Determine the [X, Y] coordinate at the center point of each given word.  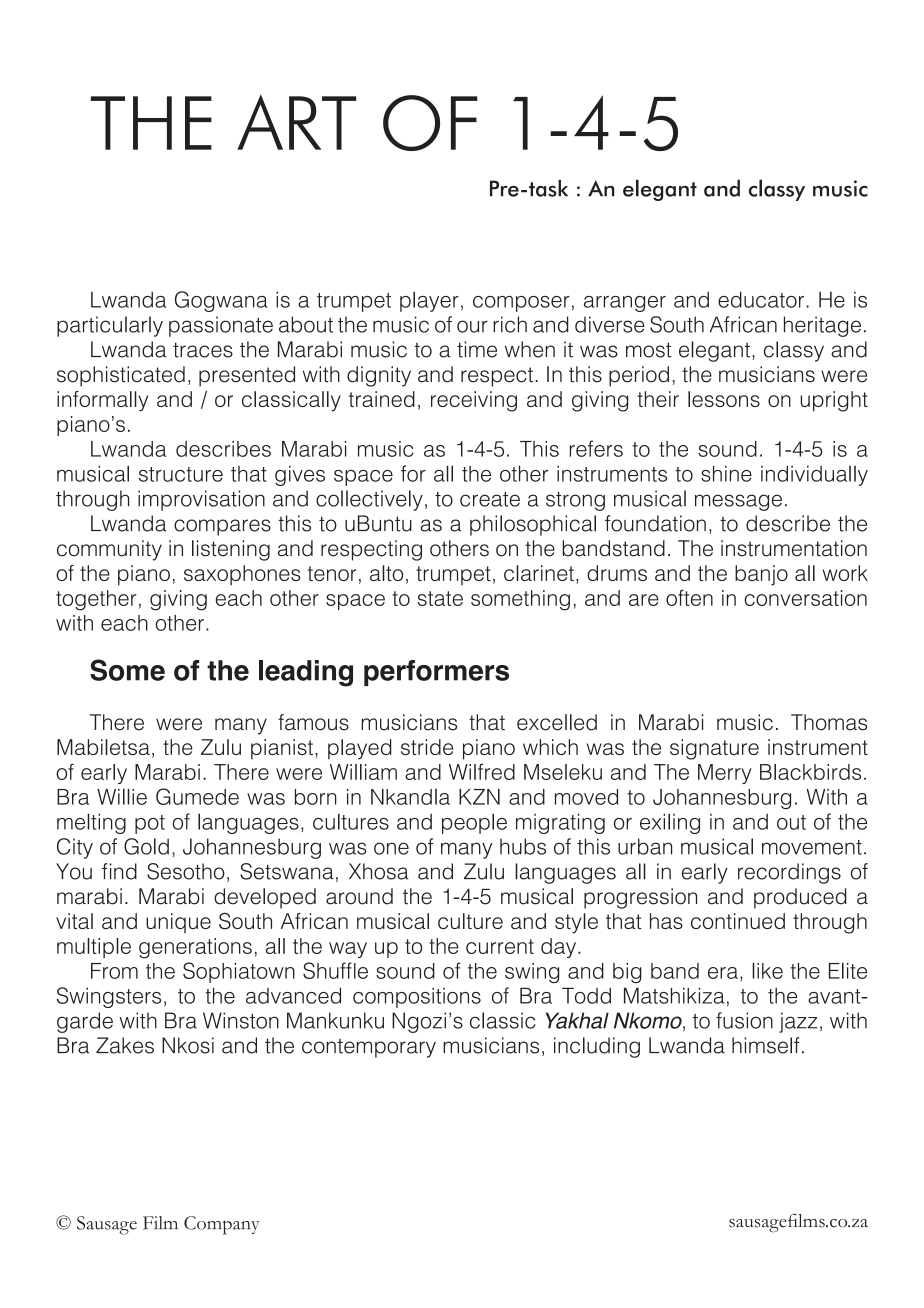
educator [761, 299]
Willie [122, 796]
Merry [724, 774]
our [472, 326]
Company [222, 1225]
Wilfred [482, 771]
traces [203, 350]
